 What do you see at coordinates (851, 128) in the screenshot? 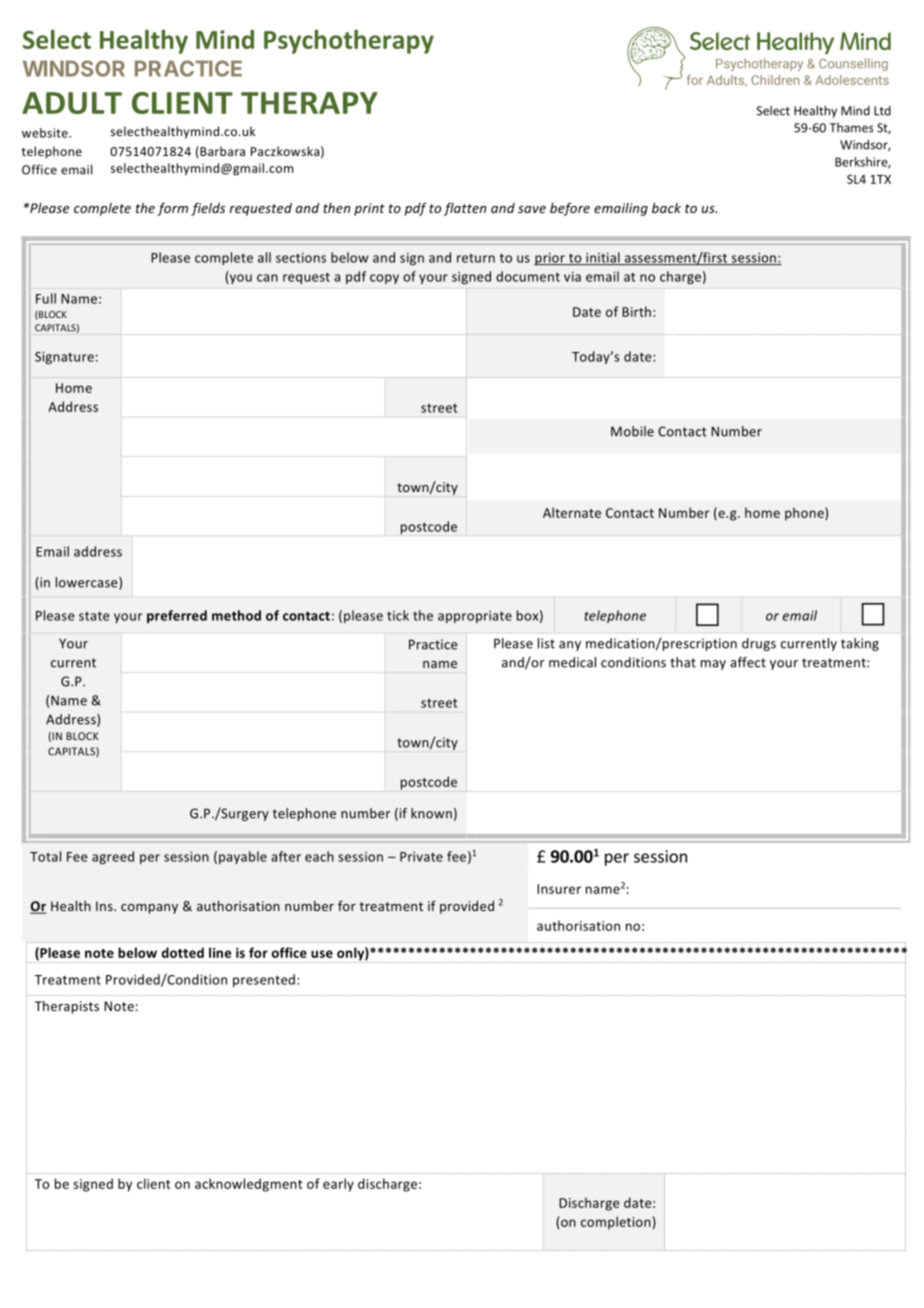
I see `Thames` at bounding box center [851, 128].
